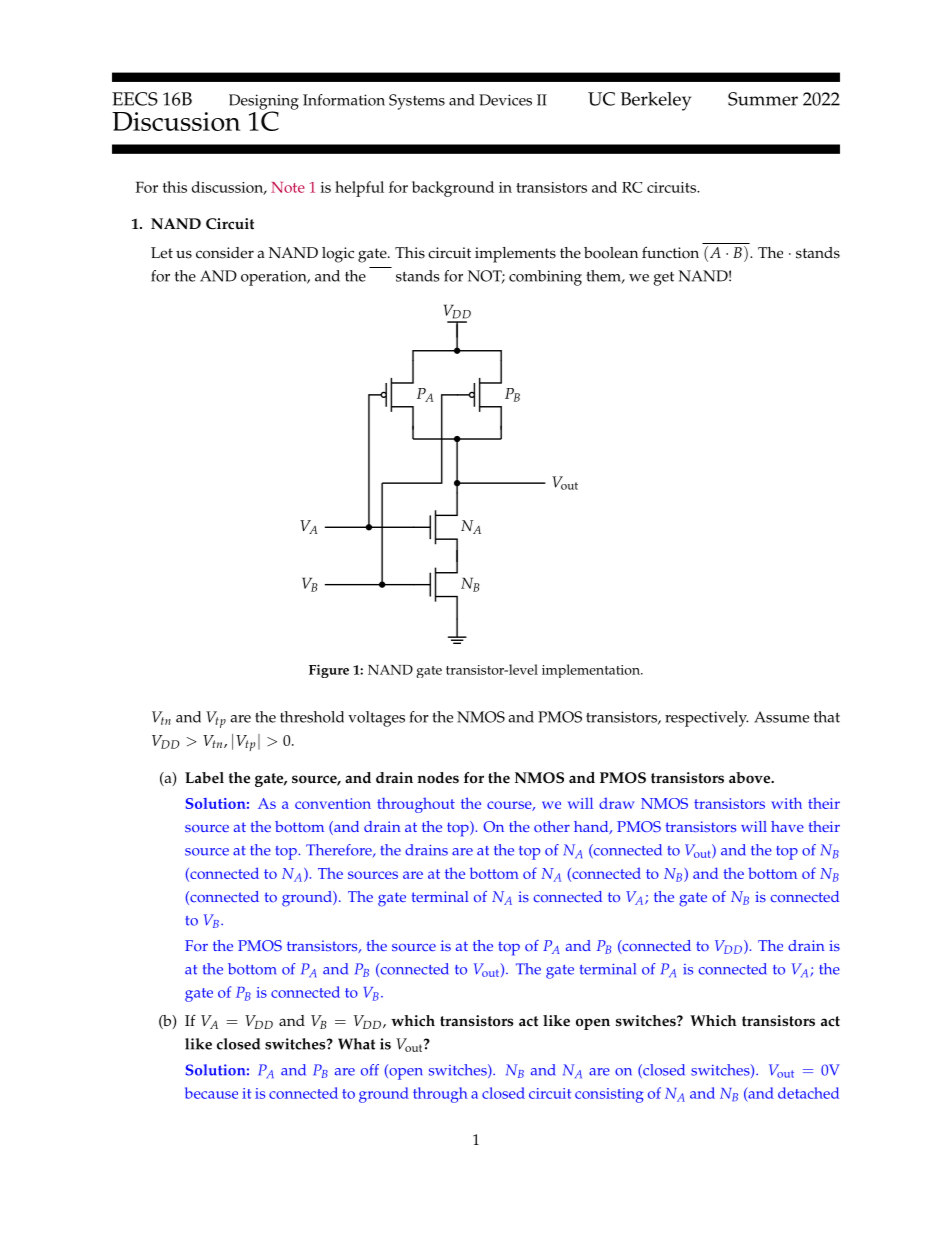 The image size is (952, 1233). What do you see at coordinates (438, 778) in the screenshot?
I see `nodes` at bounding box center [438, 778].
